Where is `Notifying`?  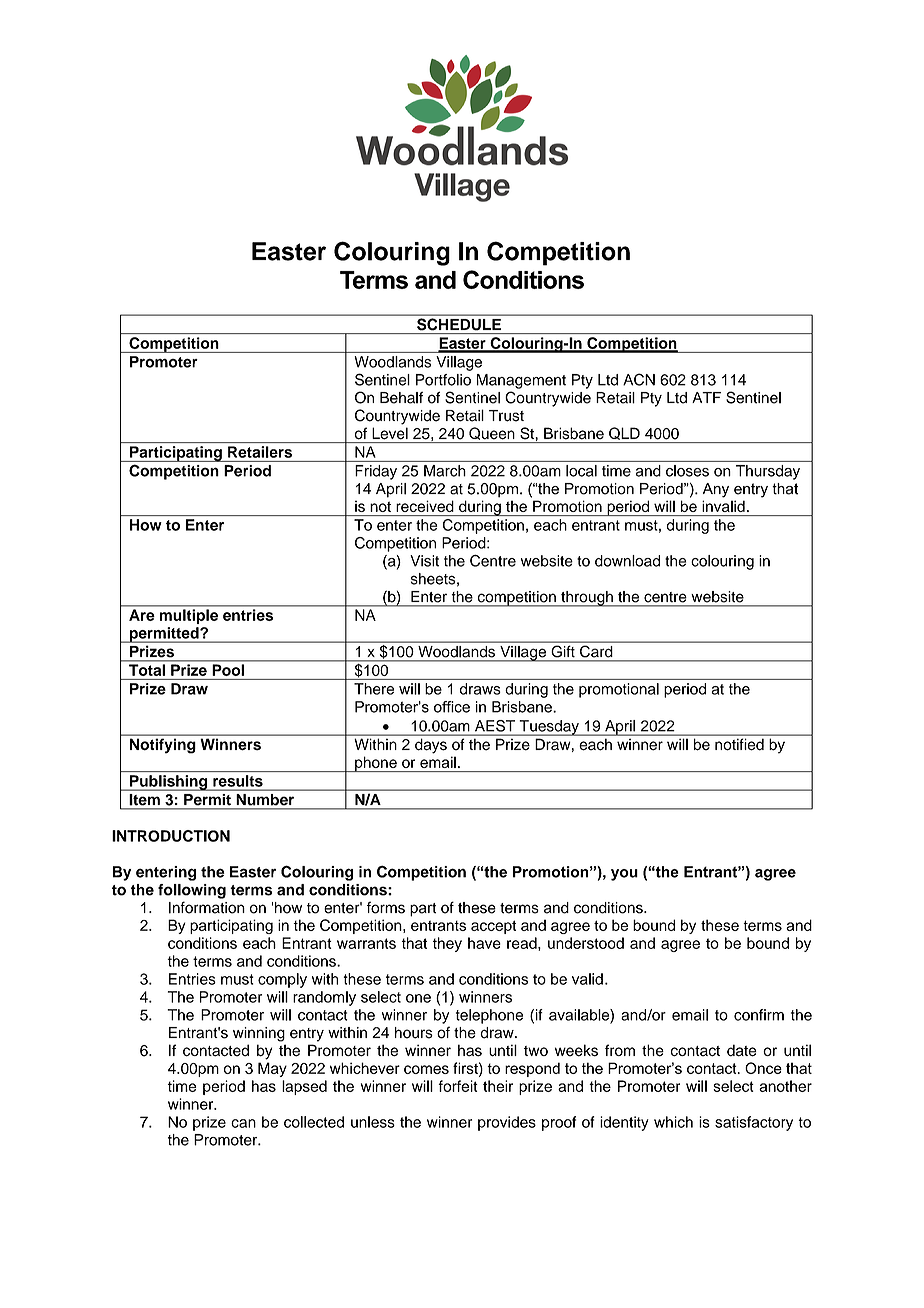
Notifying is located at coordinates (162, 746).
